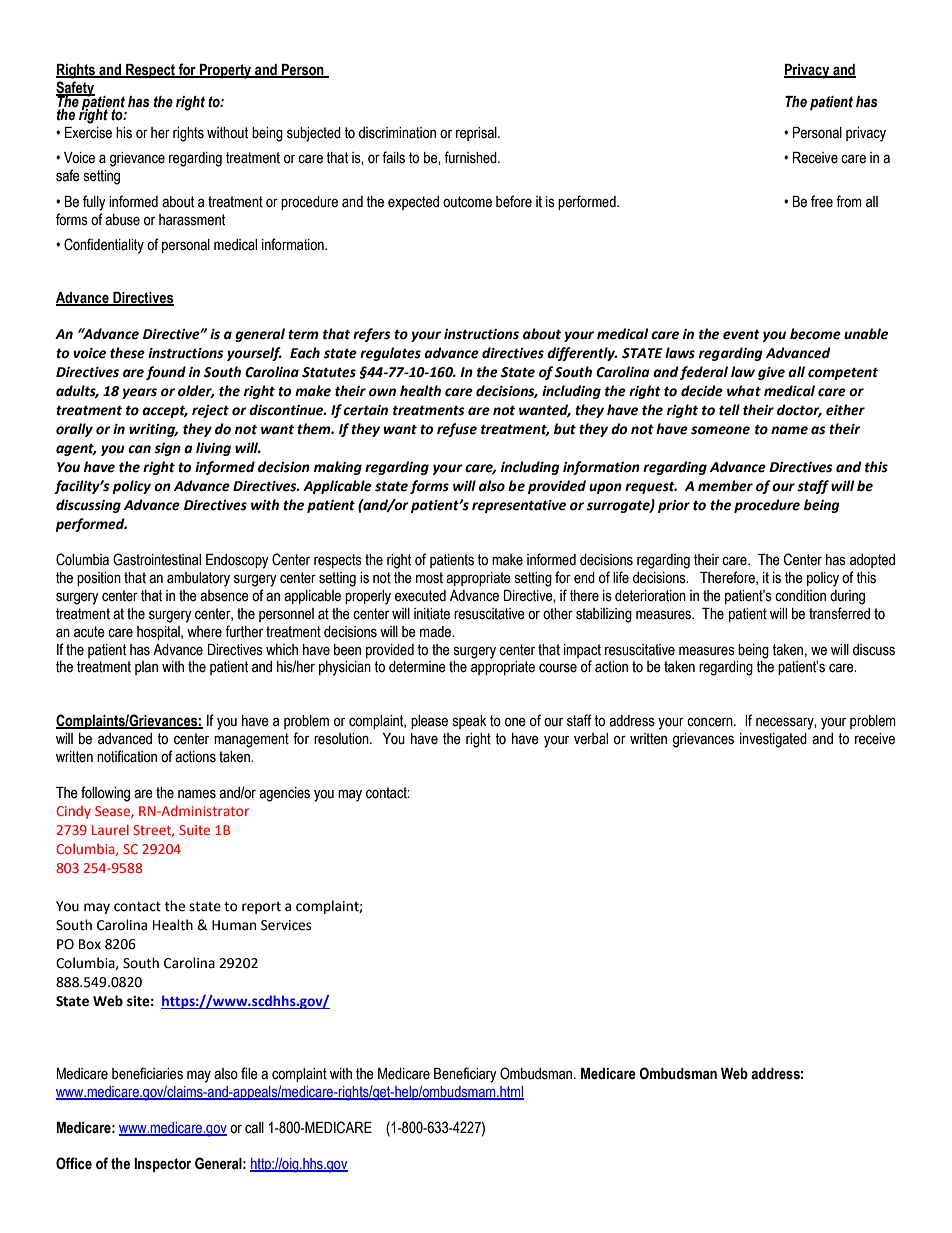 Image resolution: width=952 pixels, height=1233 pixels. What do you see at coordinates (226, 71) in the screenshot?
I see `Property` at bounding box center [226, 71].
